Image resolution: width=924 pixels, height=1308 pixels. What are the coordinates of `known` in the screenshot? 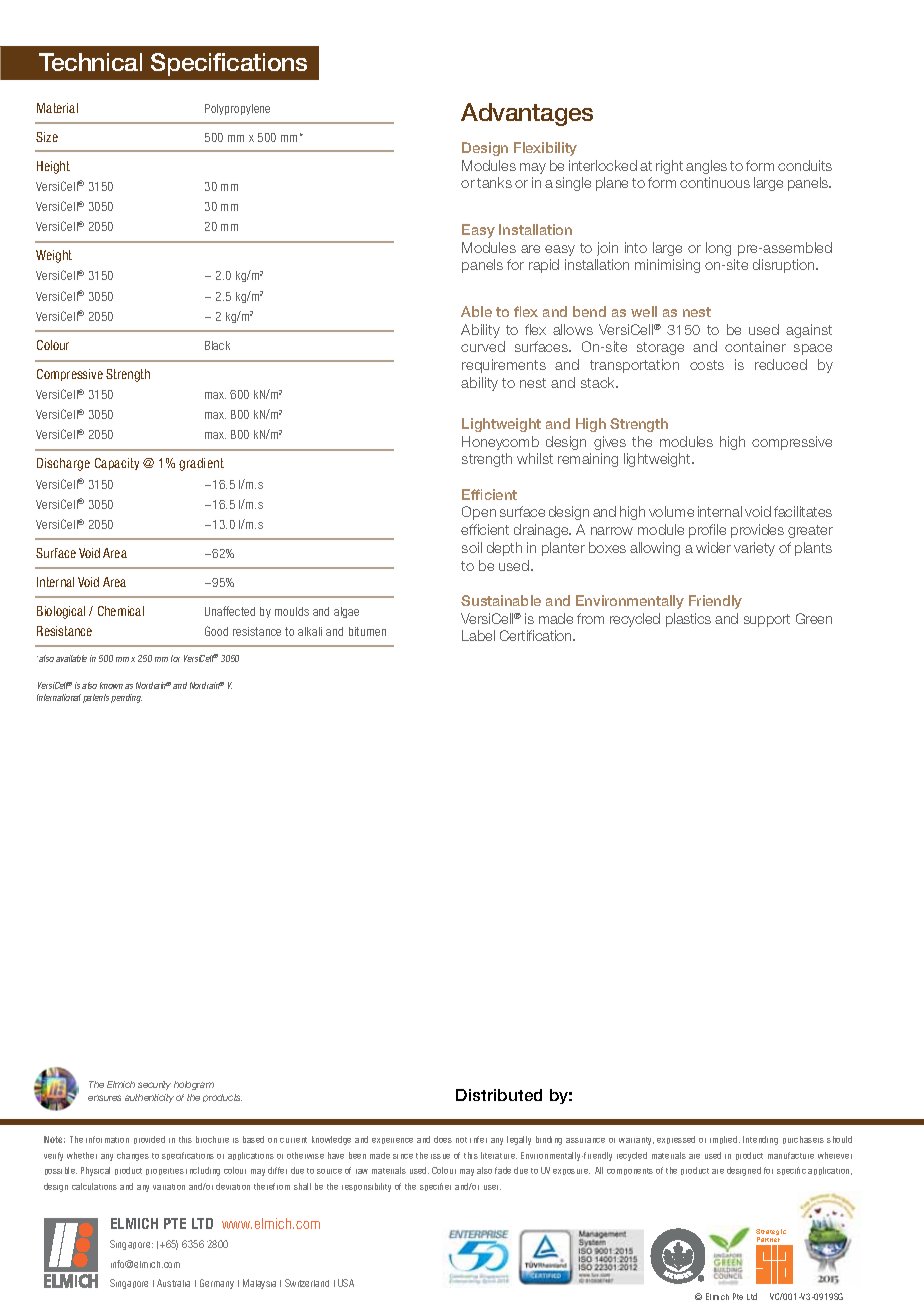 It's located at (111, 685).
